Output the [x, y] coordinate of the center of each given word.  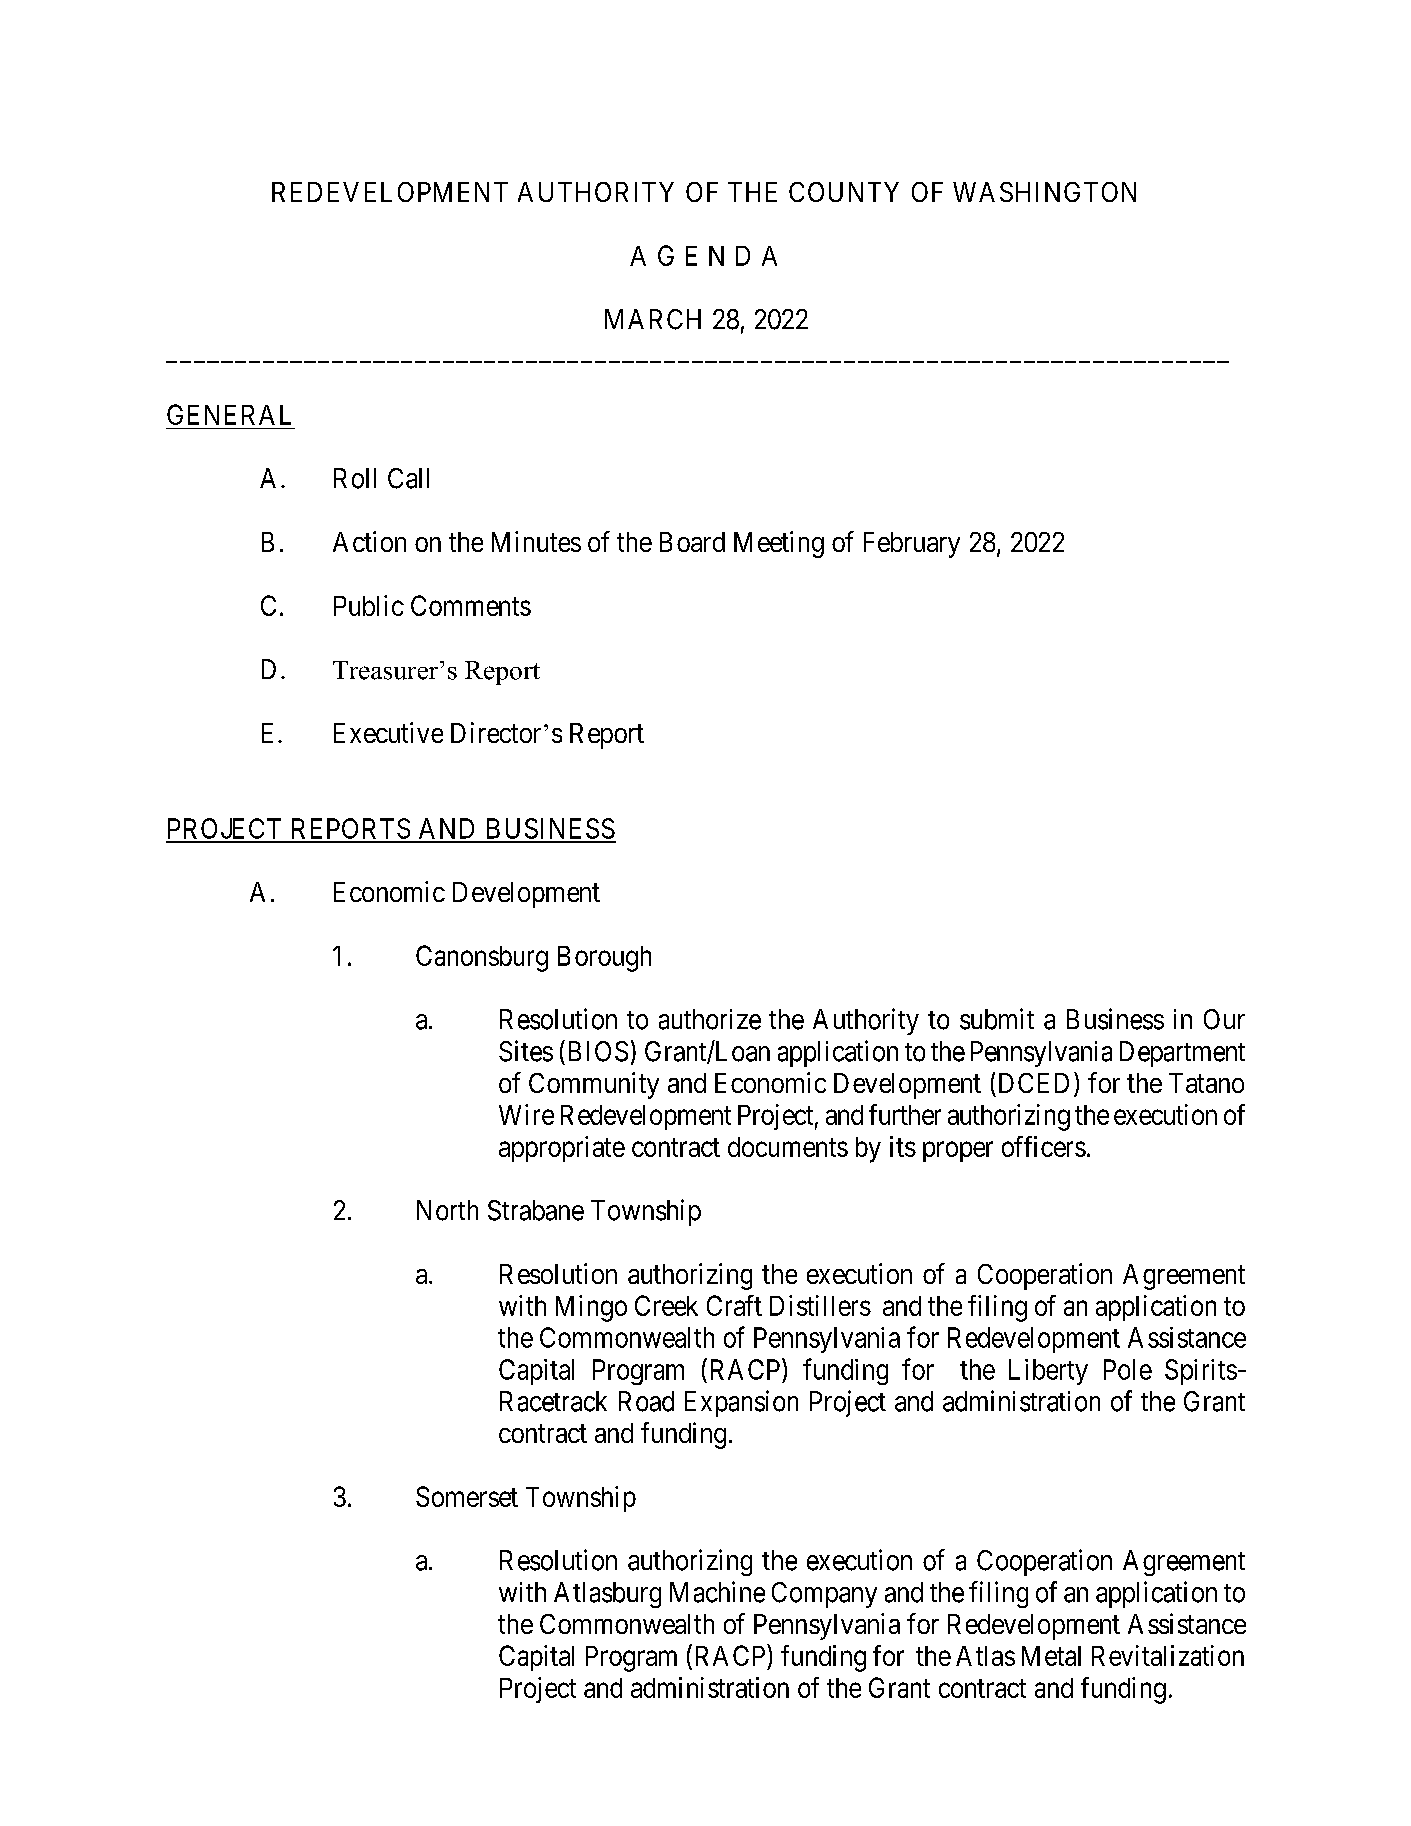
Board [692, 542]
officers [1044, 1146]
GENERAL [229, 414]
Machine [717, 1592]
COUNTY [844, 192]
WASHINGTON [1044, 192]
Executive [388, 732]
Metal [1051, 1656]
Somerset [467, 1496]
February [912, 545]
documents [788, 1147]
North [447, 1210]
